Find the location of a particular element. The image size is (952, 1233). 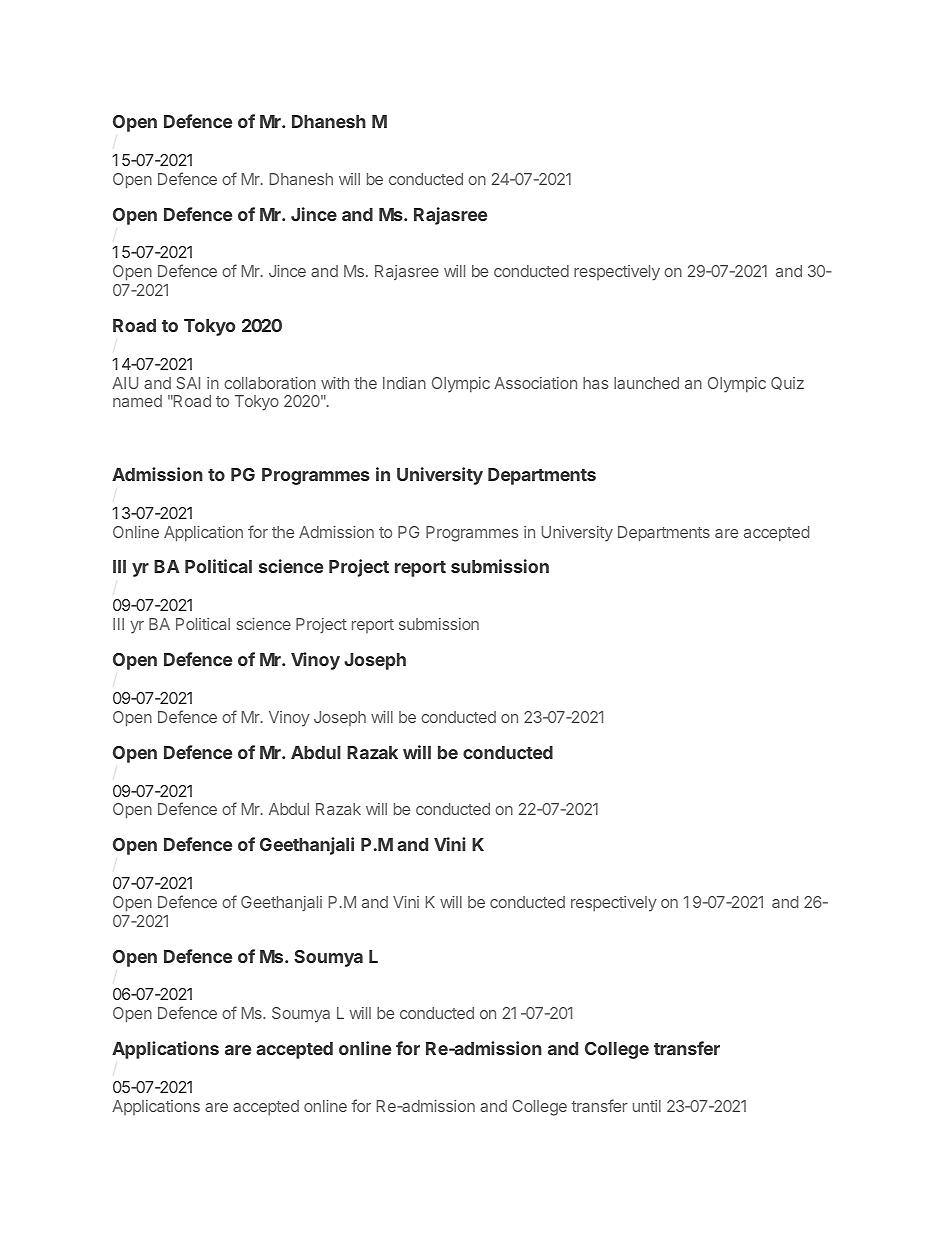

SAI is located at coordinates (188, 383).
